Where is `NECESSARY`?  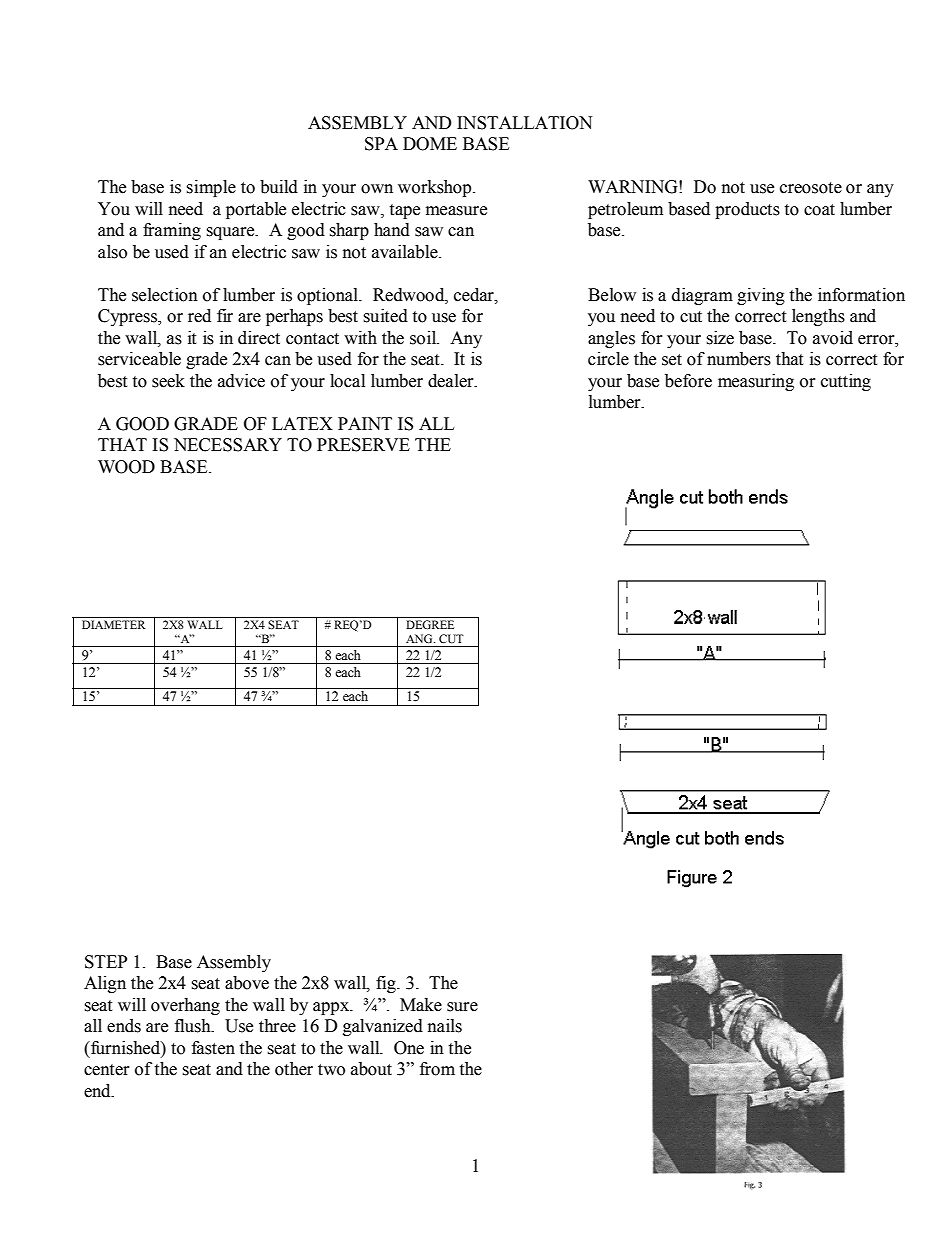 NECESSARY is located at coordinates (228, 445).
